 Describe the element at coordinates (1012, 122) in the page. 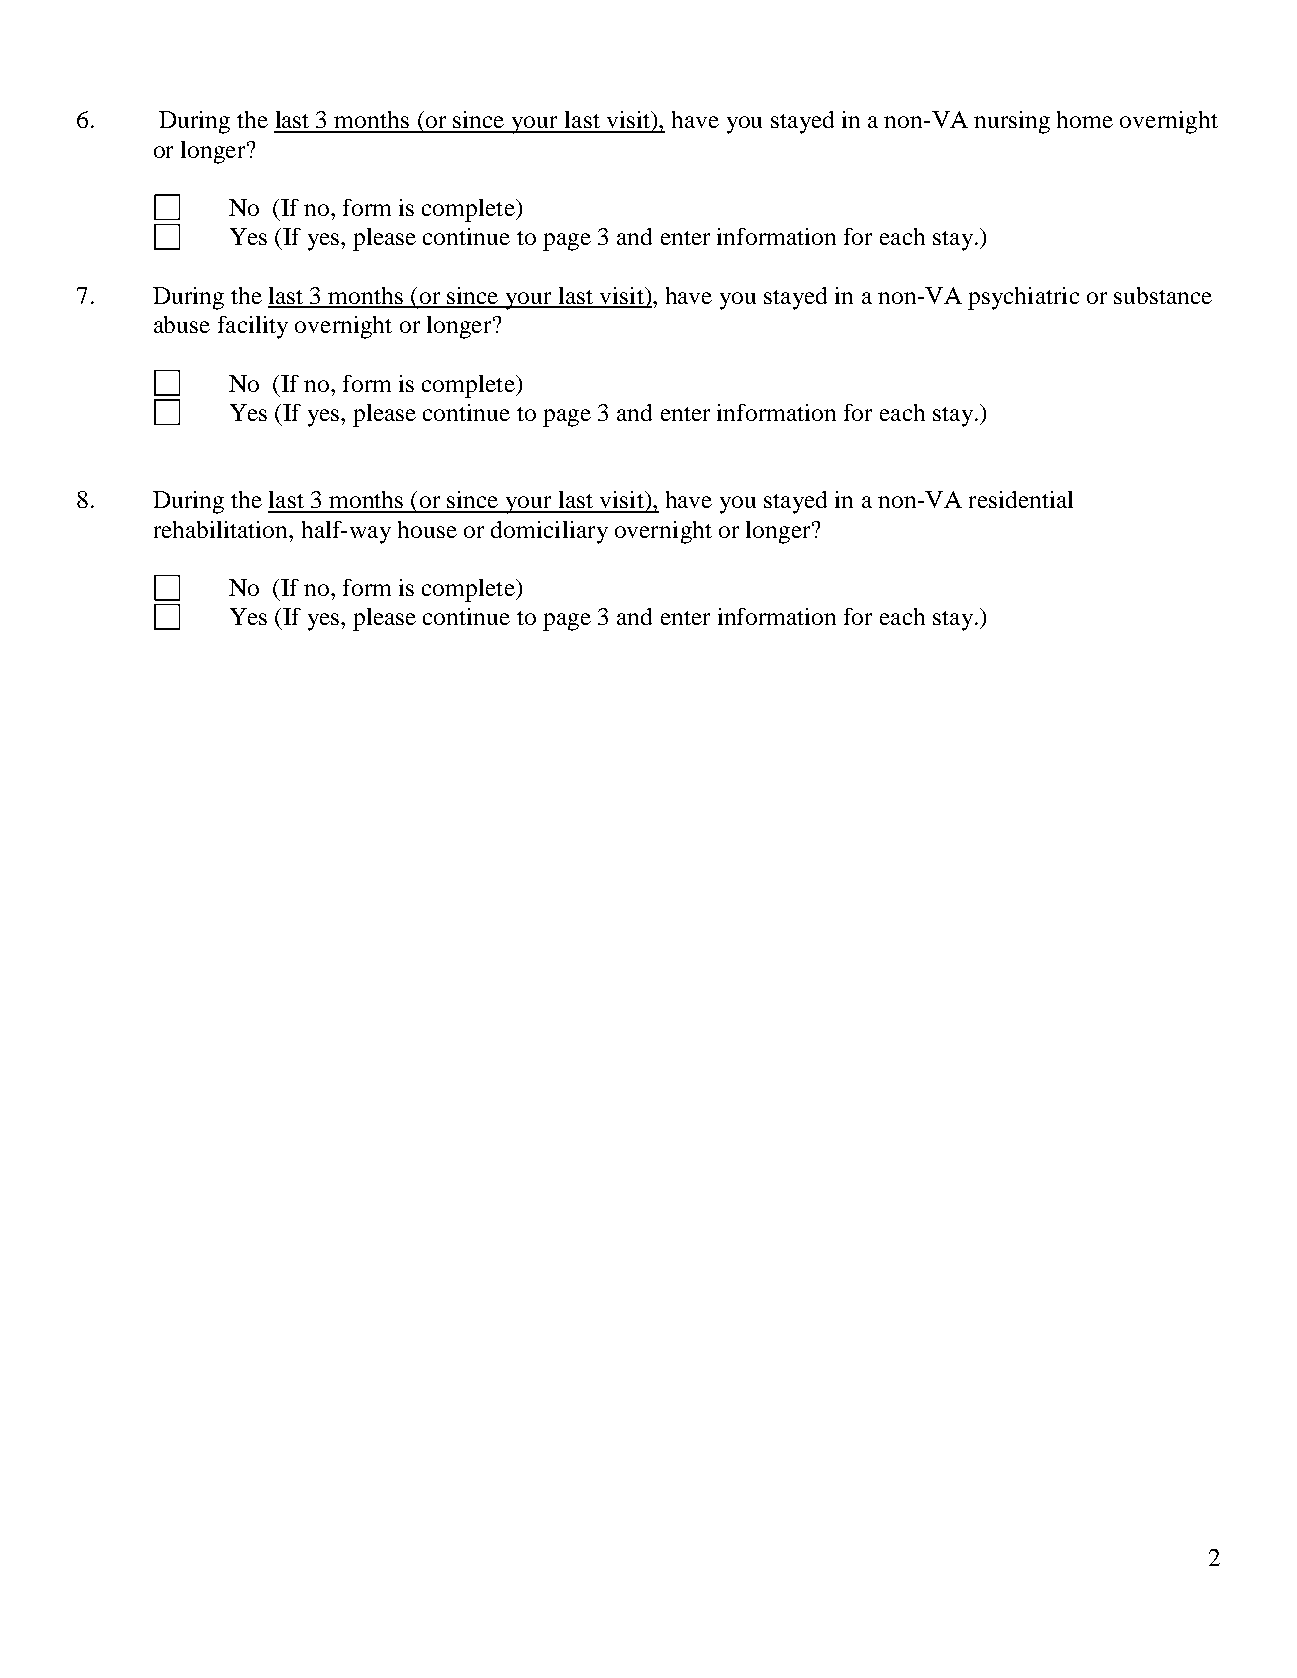

I see `nursing` at that location.
